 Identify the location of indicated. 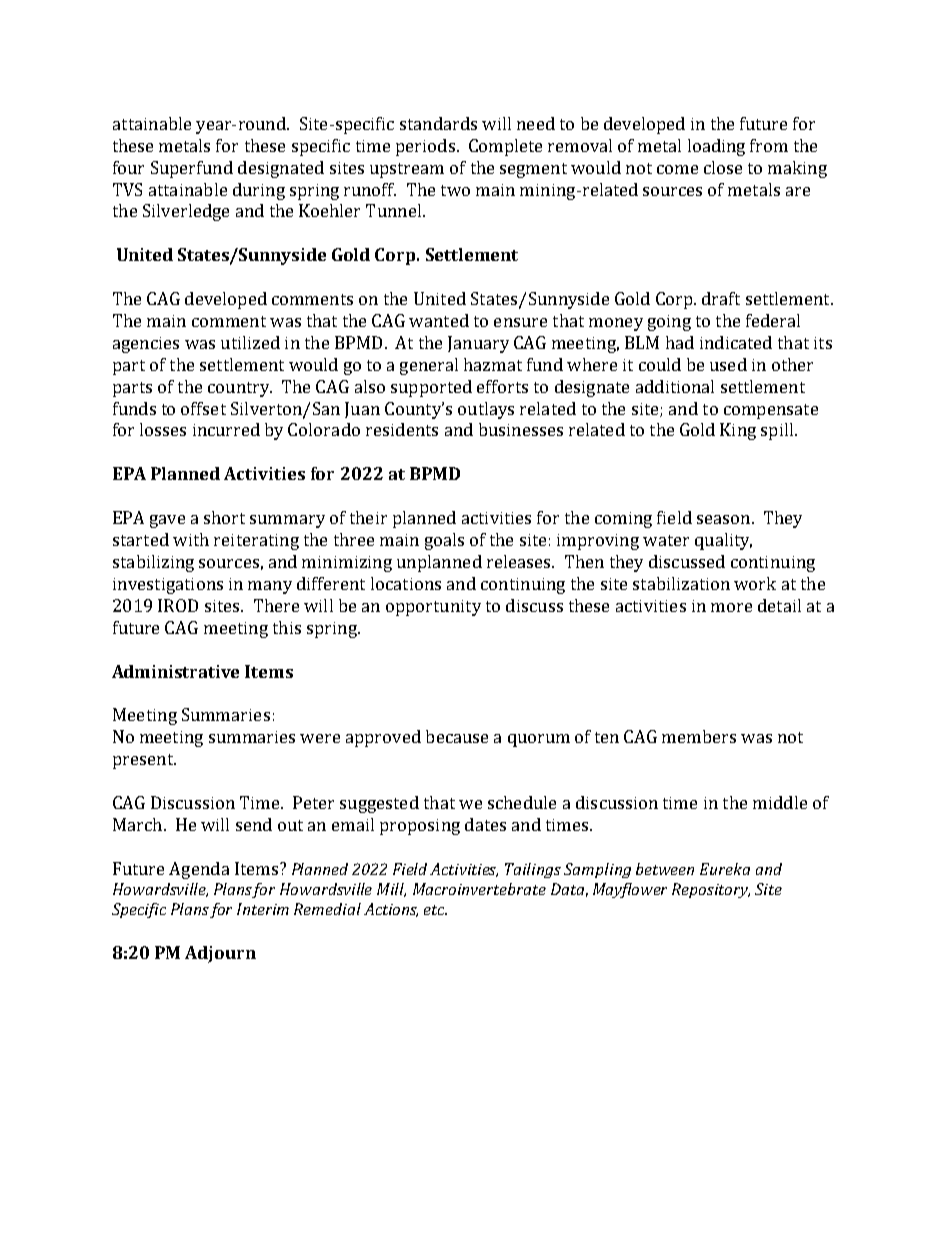
(736, 342).
